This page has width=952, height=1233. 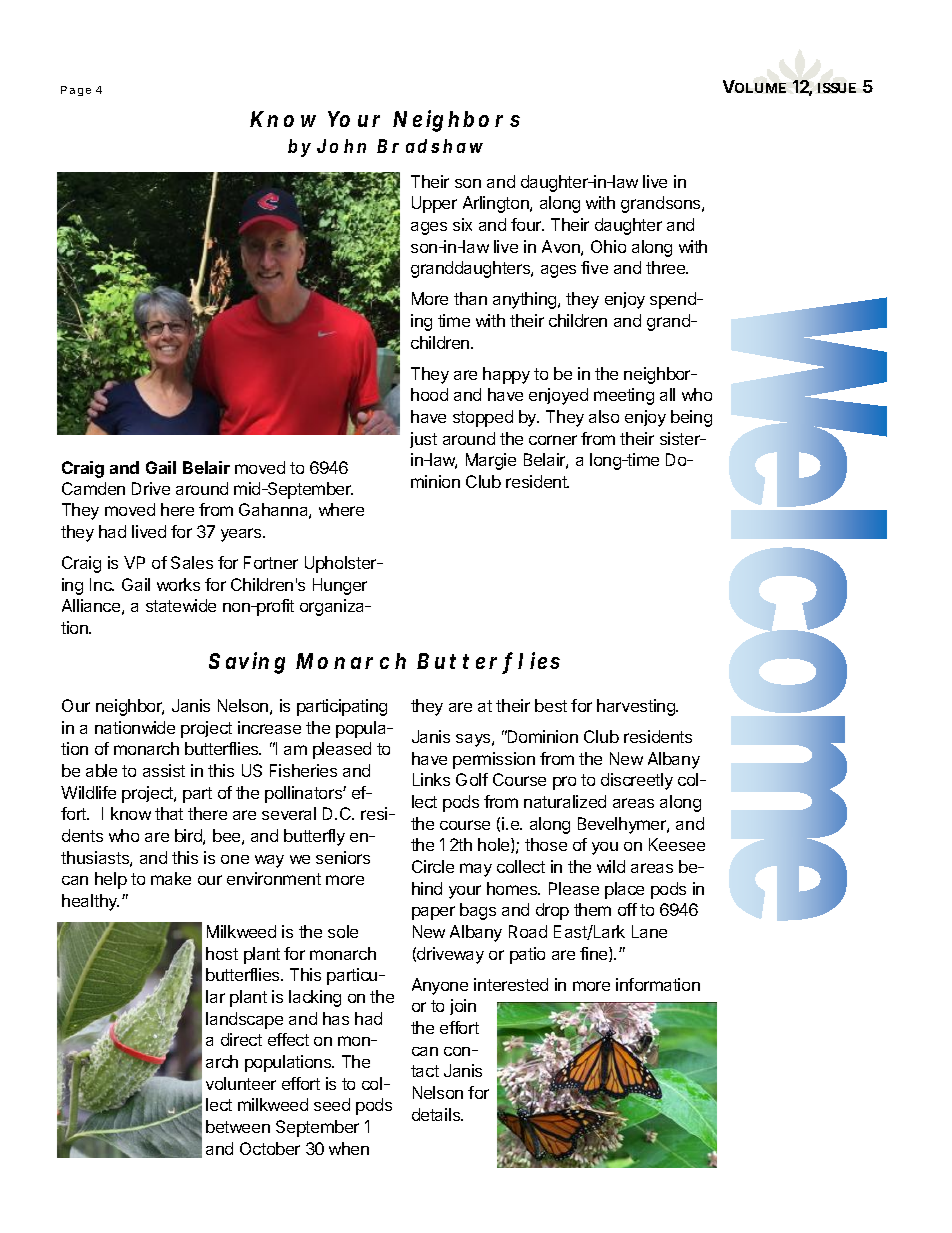 What do you see at coordinates (595, 954) in the page?
I see `fine` at bounding box center [595, 954].
